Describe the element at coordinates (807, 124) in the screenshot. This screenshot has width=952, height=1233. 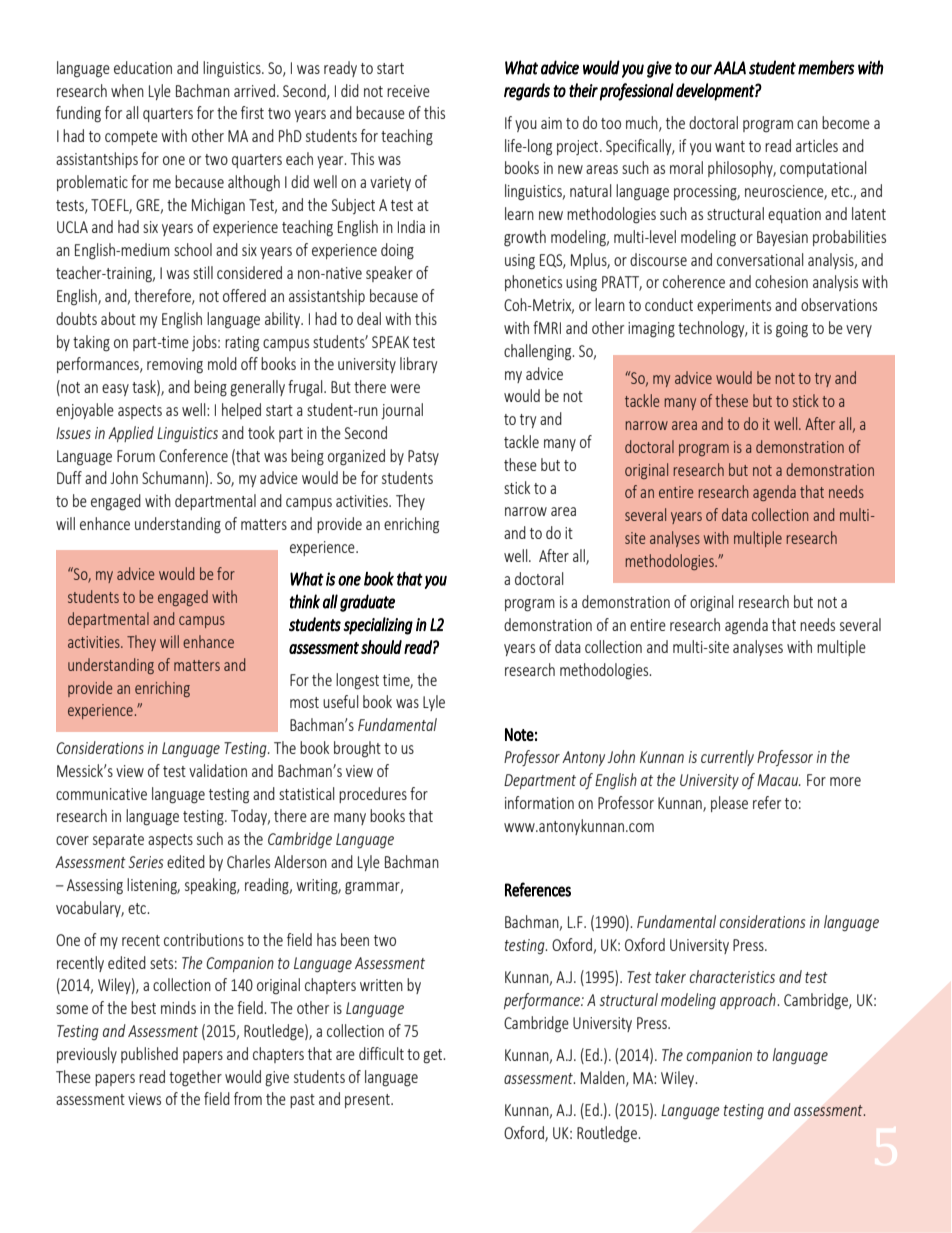
I see `can` at that location.
